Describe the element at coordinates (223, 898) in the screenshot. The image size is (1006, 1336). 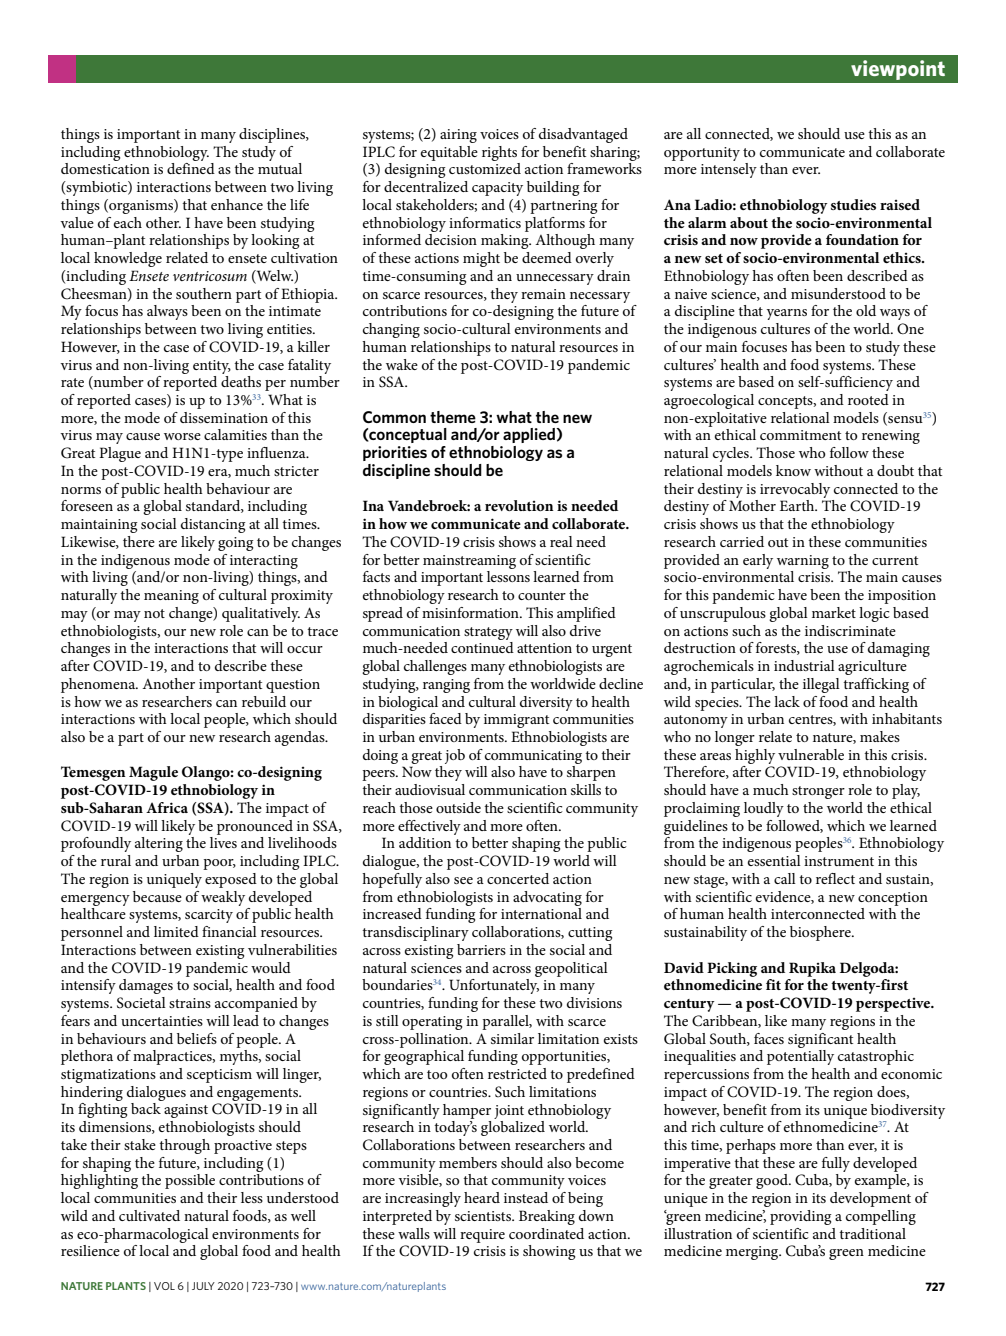
I see `weakly` at that location.
